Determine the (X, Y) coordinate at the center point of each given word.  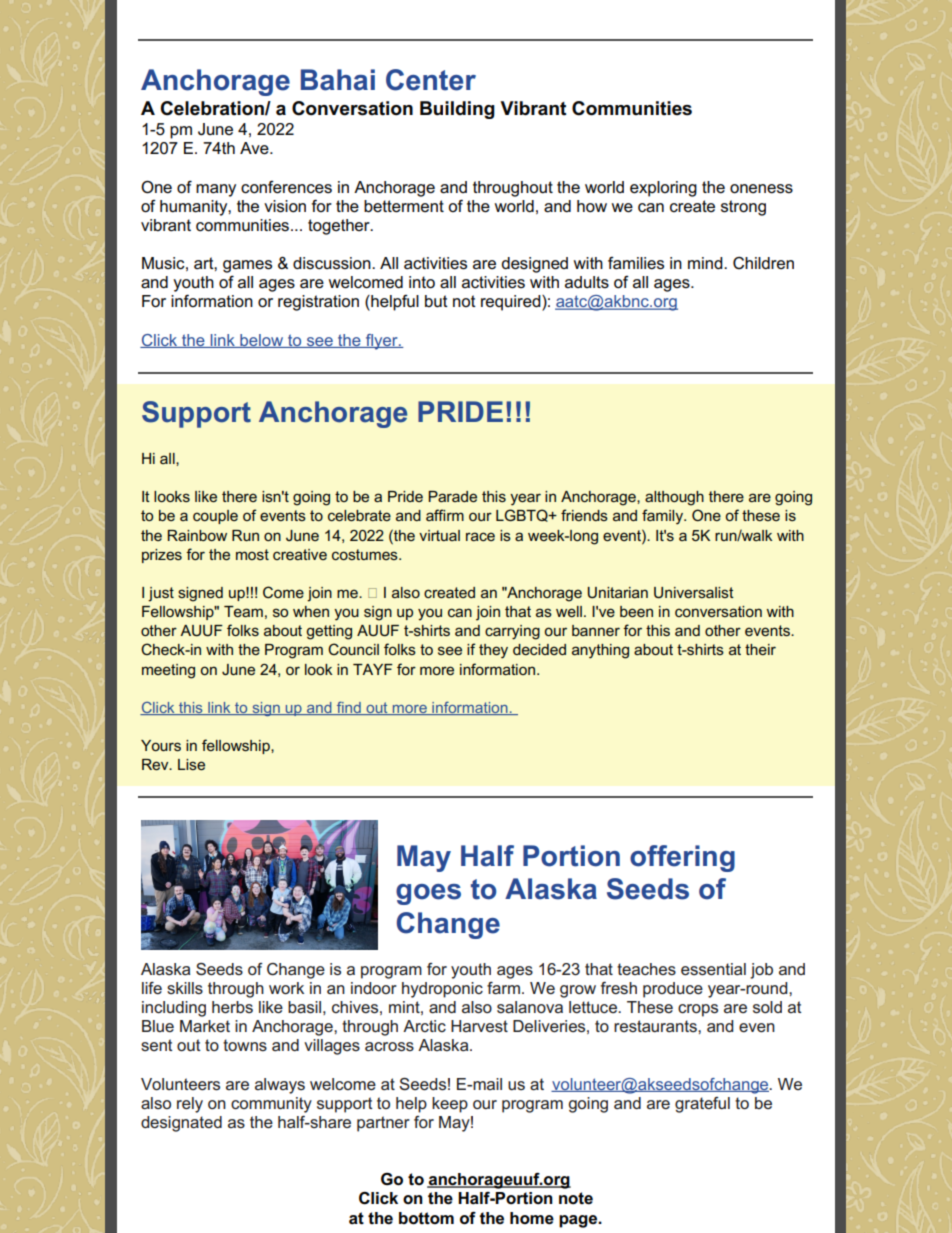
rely (190, 1105)
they (493, 651)
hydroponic (442, 990)
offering (682, 858)
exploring (663, 189)
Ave (255, 148)
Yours (161, 745)
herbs (232, 1007)
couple (215, 517)
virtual (439, 535)
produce (673, 990)
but (436, 301)
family (663, 517)
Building (457, 110)
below (262, 341)
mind (706, 263)
